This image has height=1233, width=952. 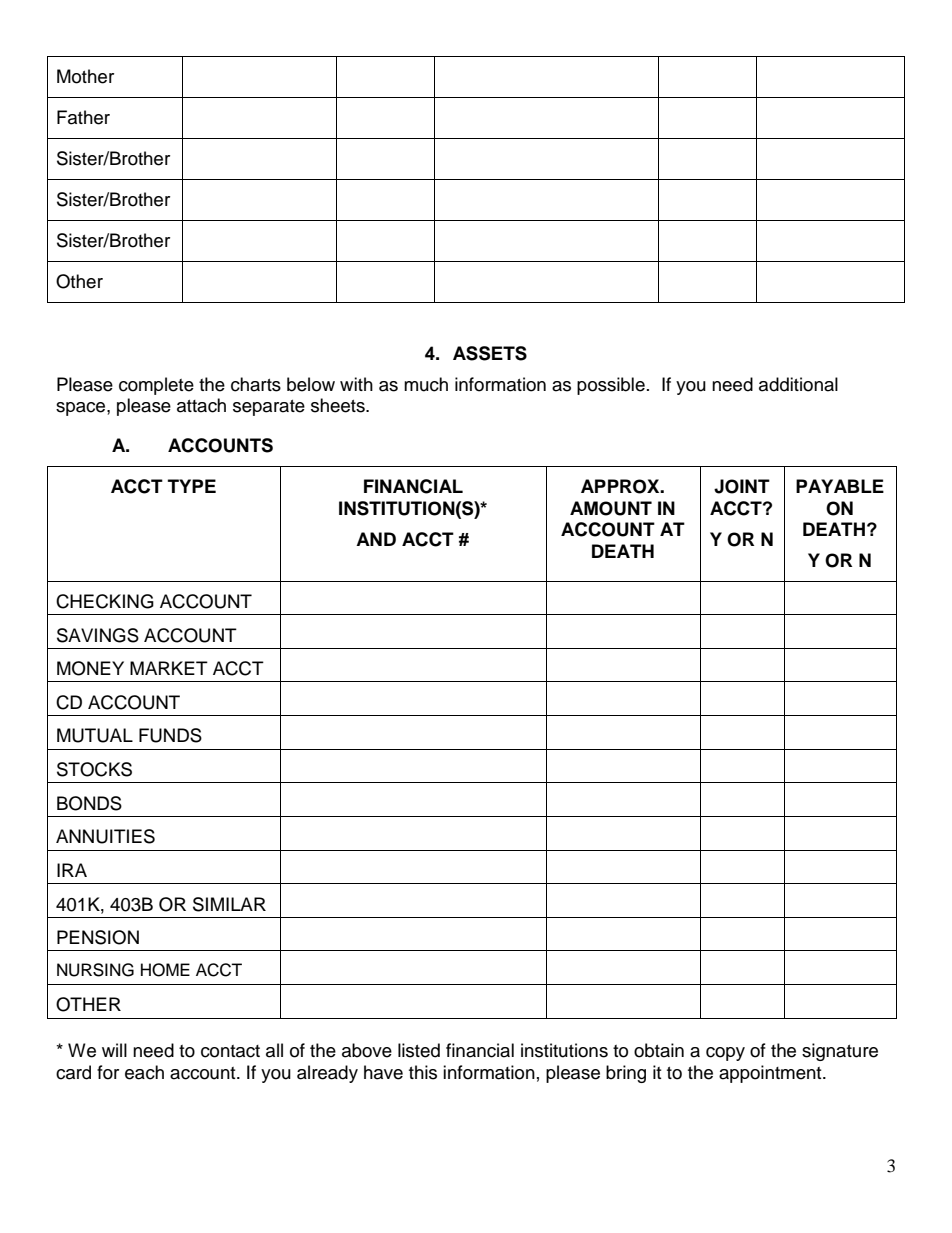 I want to click on CHECKING, so click(x=105, y=601).
